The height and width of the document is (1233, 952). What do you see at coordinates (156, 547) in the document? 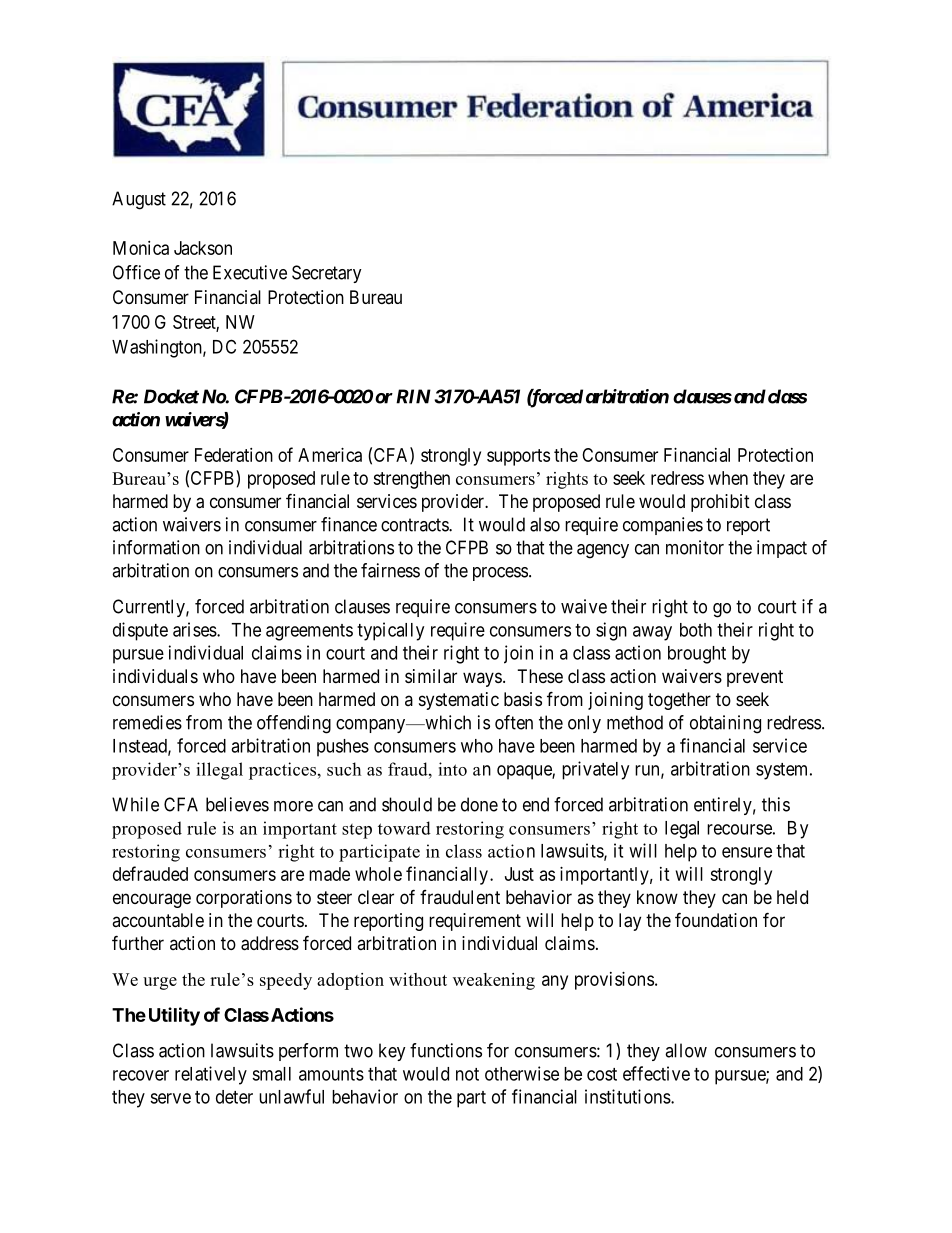
I see `information` at bounding box center [156, 547].
